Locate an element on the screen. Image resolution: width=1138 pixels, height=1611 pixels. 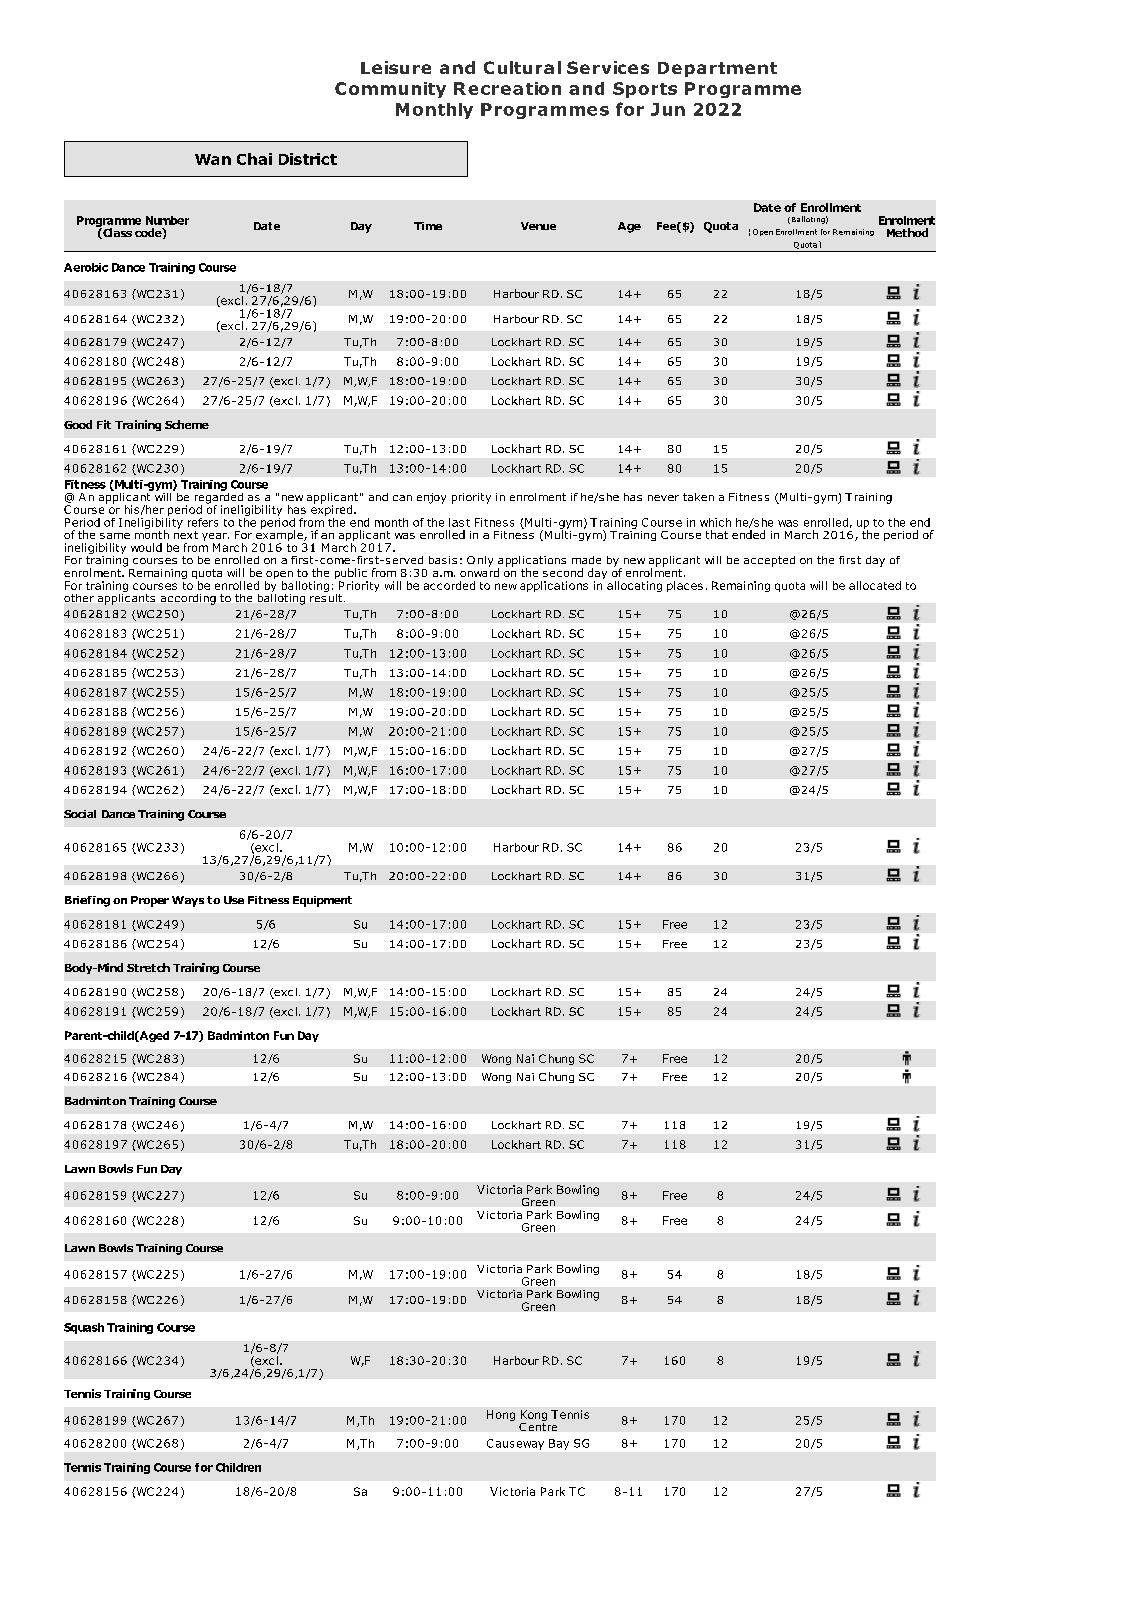
taken is located at coordinates (698, 497).
